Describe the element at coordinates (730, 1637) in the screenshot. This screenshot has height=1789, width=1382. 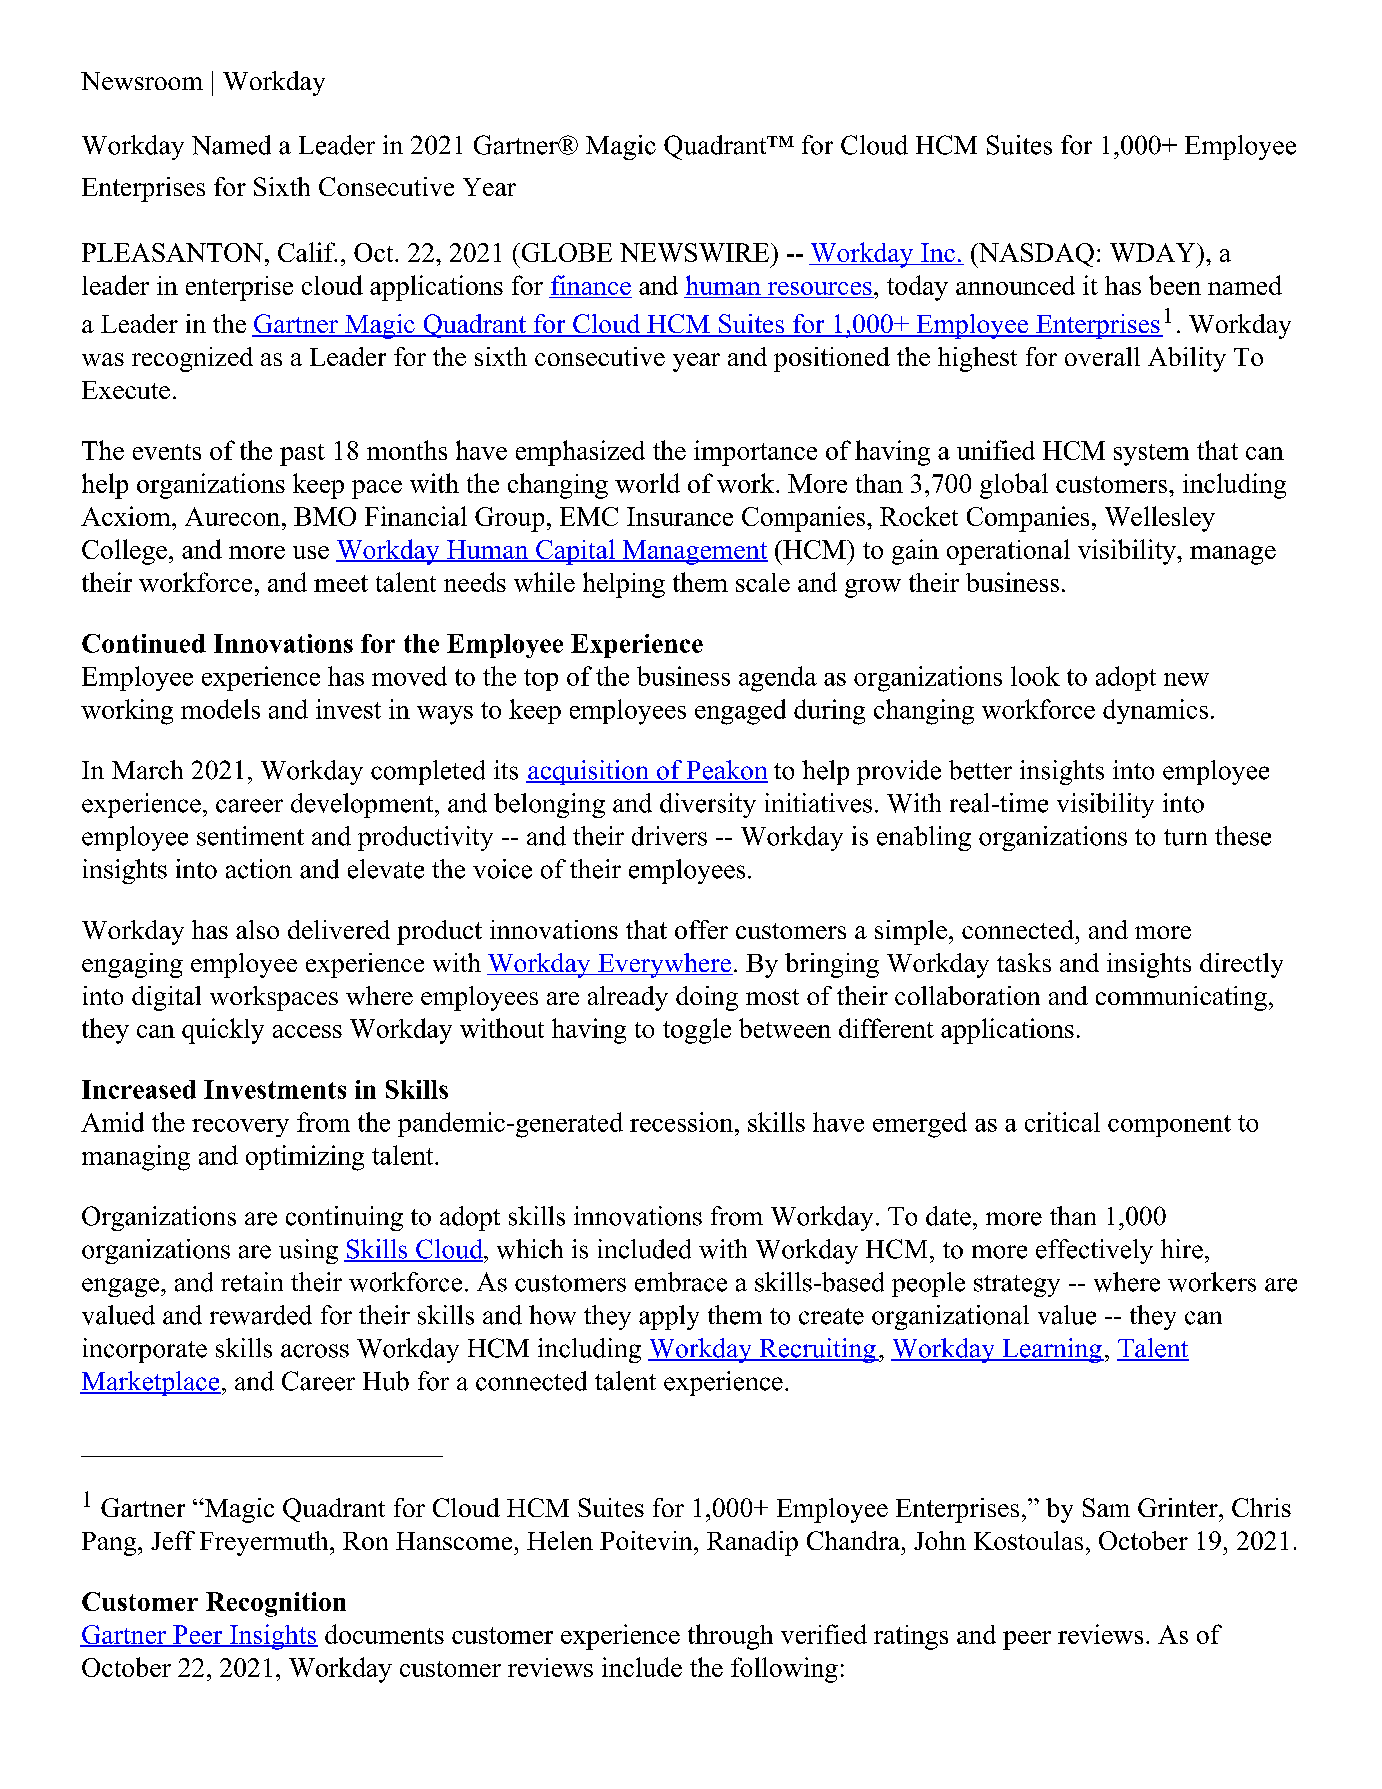
I see `through` at that location.
